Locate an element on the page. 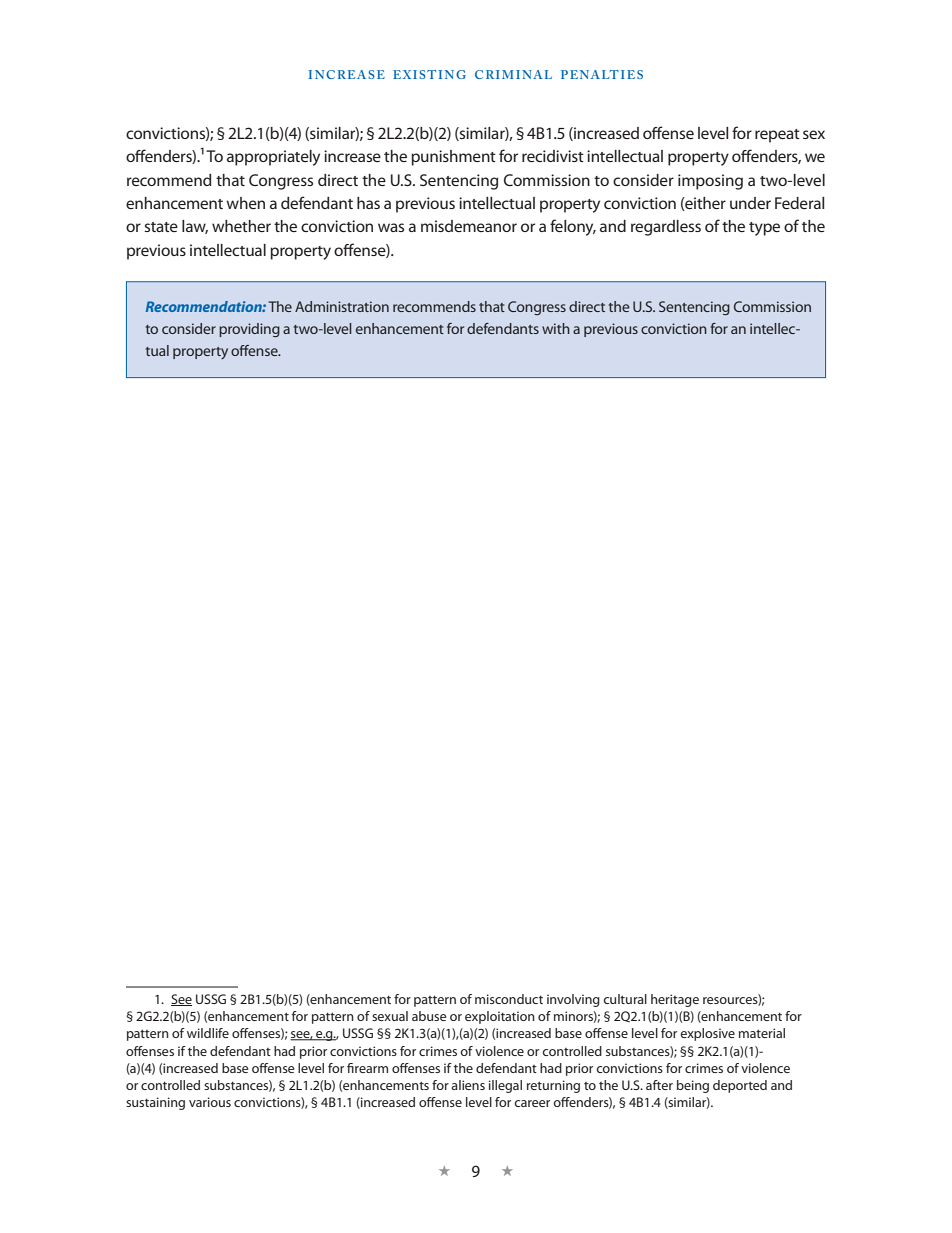  various is located at coordinates (210, 1102).
